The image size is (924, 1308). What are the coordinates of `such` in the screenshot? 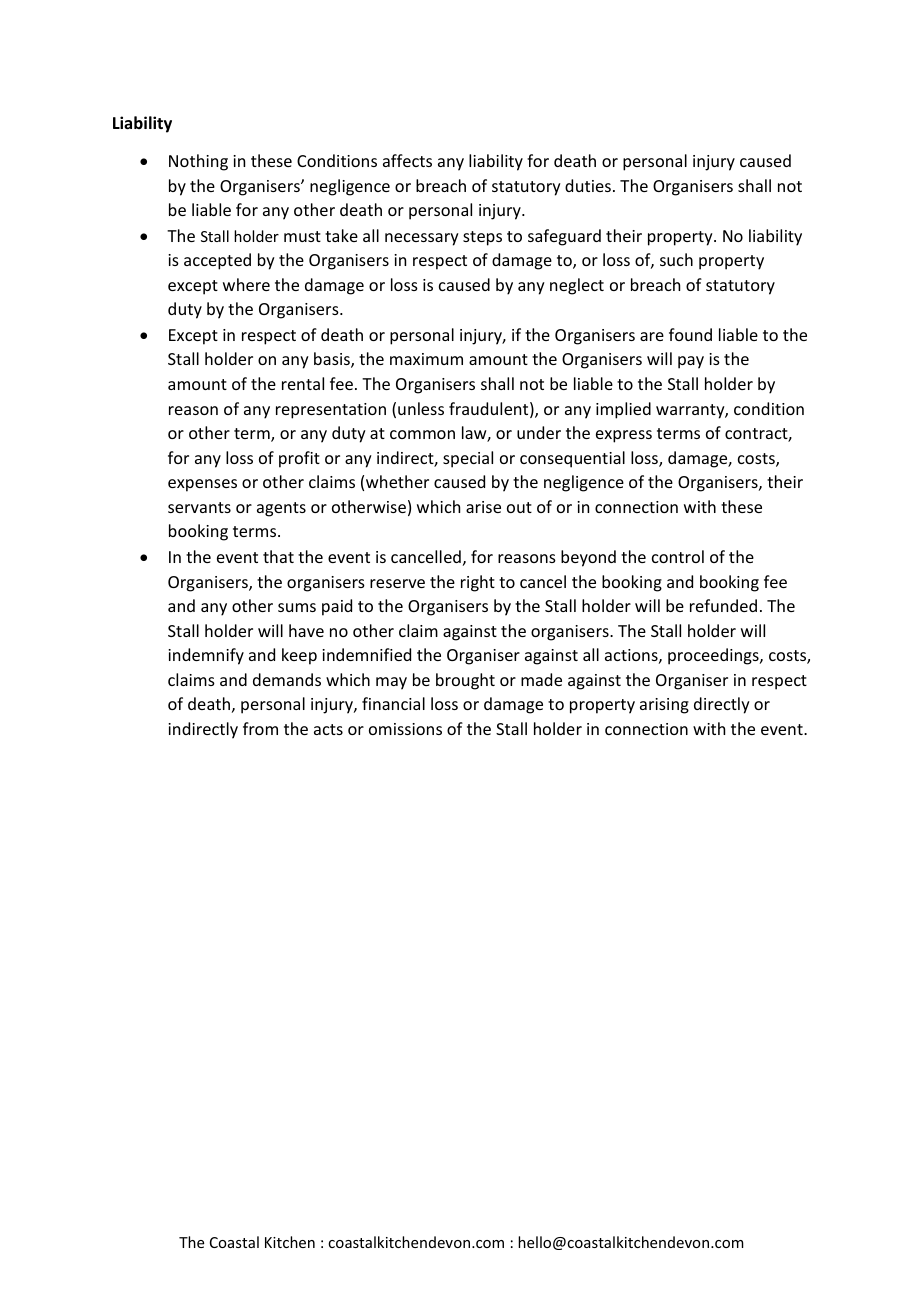 It's located at (676, 259).
